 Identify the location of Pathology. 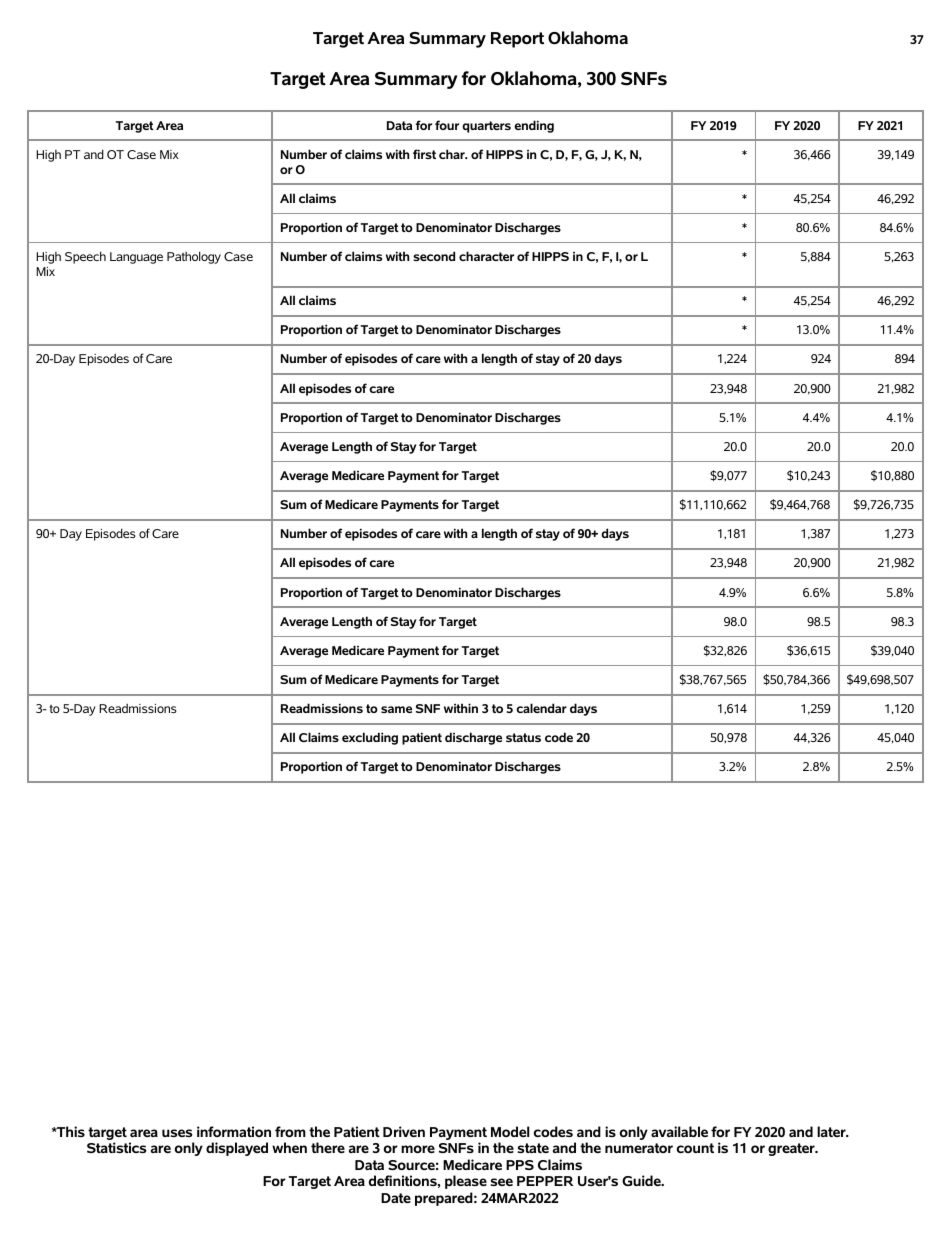
(194, 257).
